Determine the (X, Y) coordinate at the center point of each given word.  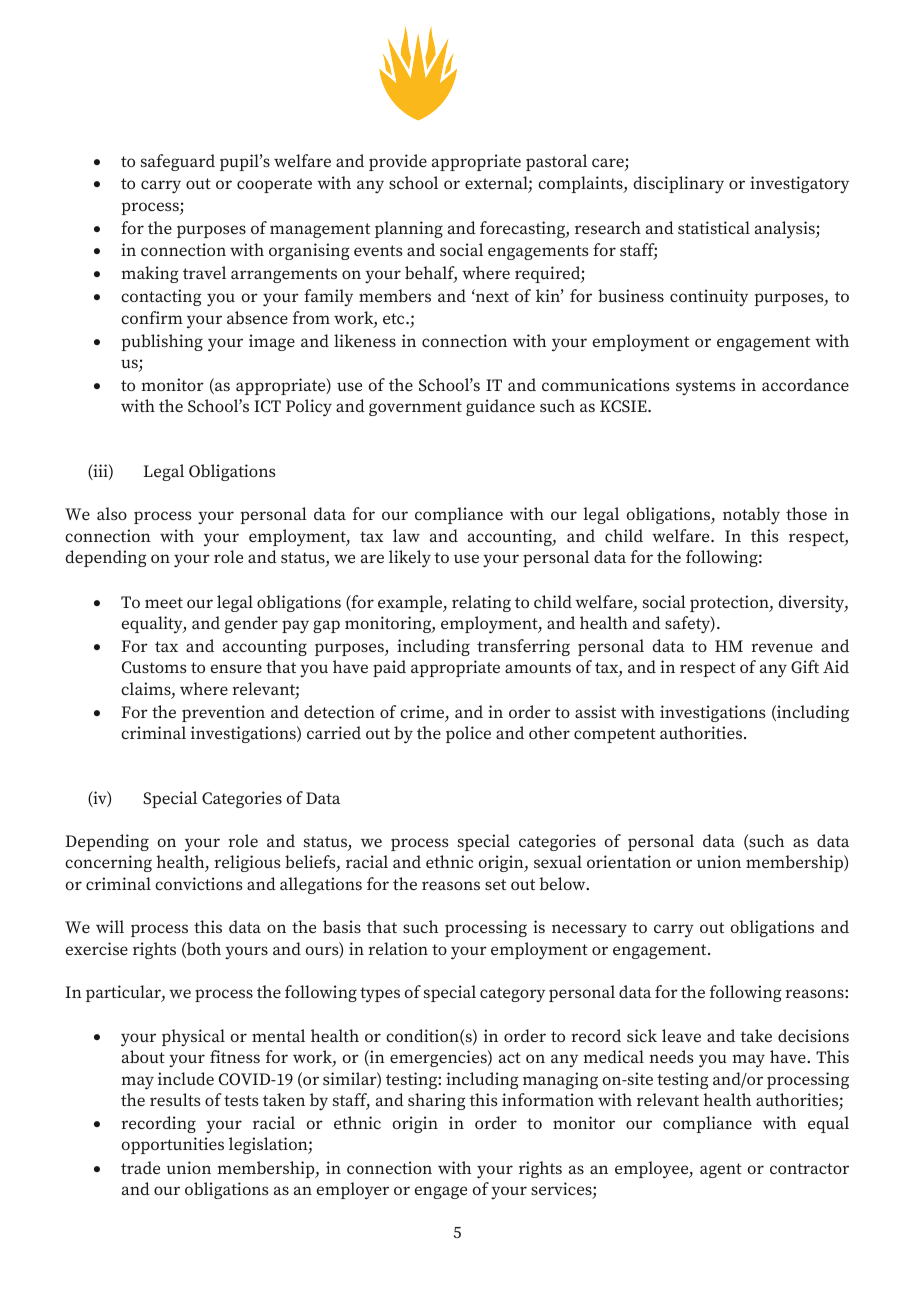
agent (721, 1170)
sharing (437, 1101)
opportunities (173, 1145)
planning (409, 229)
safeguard (178, 162)
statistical (714, 227)
